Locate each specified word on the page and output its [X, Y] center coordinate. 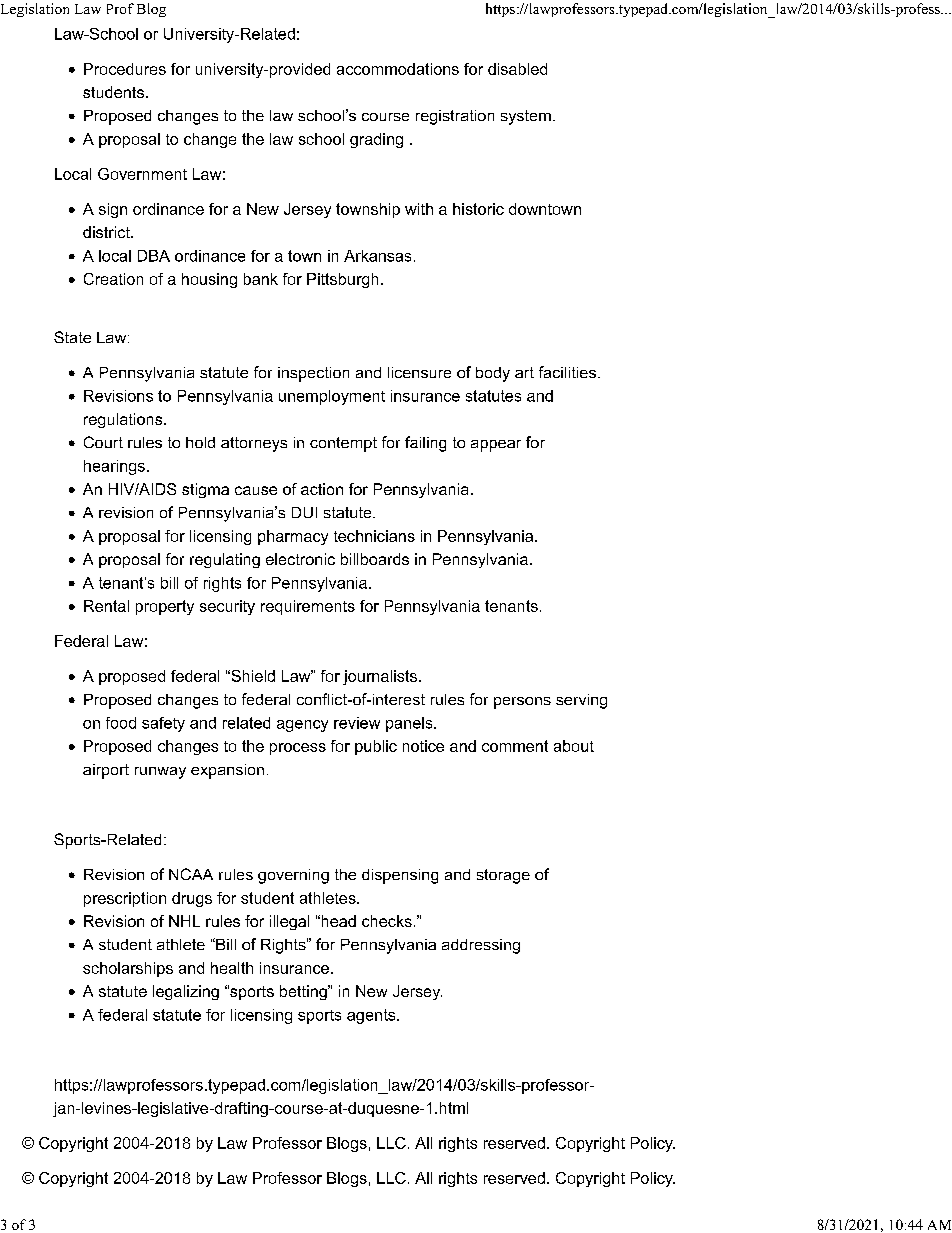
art [524, 372]
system [526, 117]
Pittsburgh [342, 280]
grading [376, 140]
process [298, 749]
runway [160, 773]
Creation [113, 279]
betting [304, 992]
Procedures [125, 69]
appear [496, 446]
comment [515, 746]
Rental [106, 606]
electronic [300, 559]
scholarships [128, 969]
